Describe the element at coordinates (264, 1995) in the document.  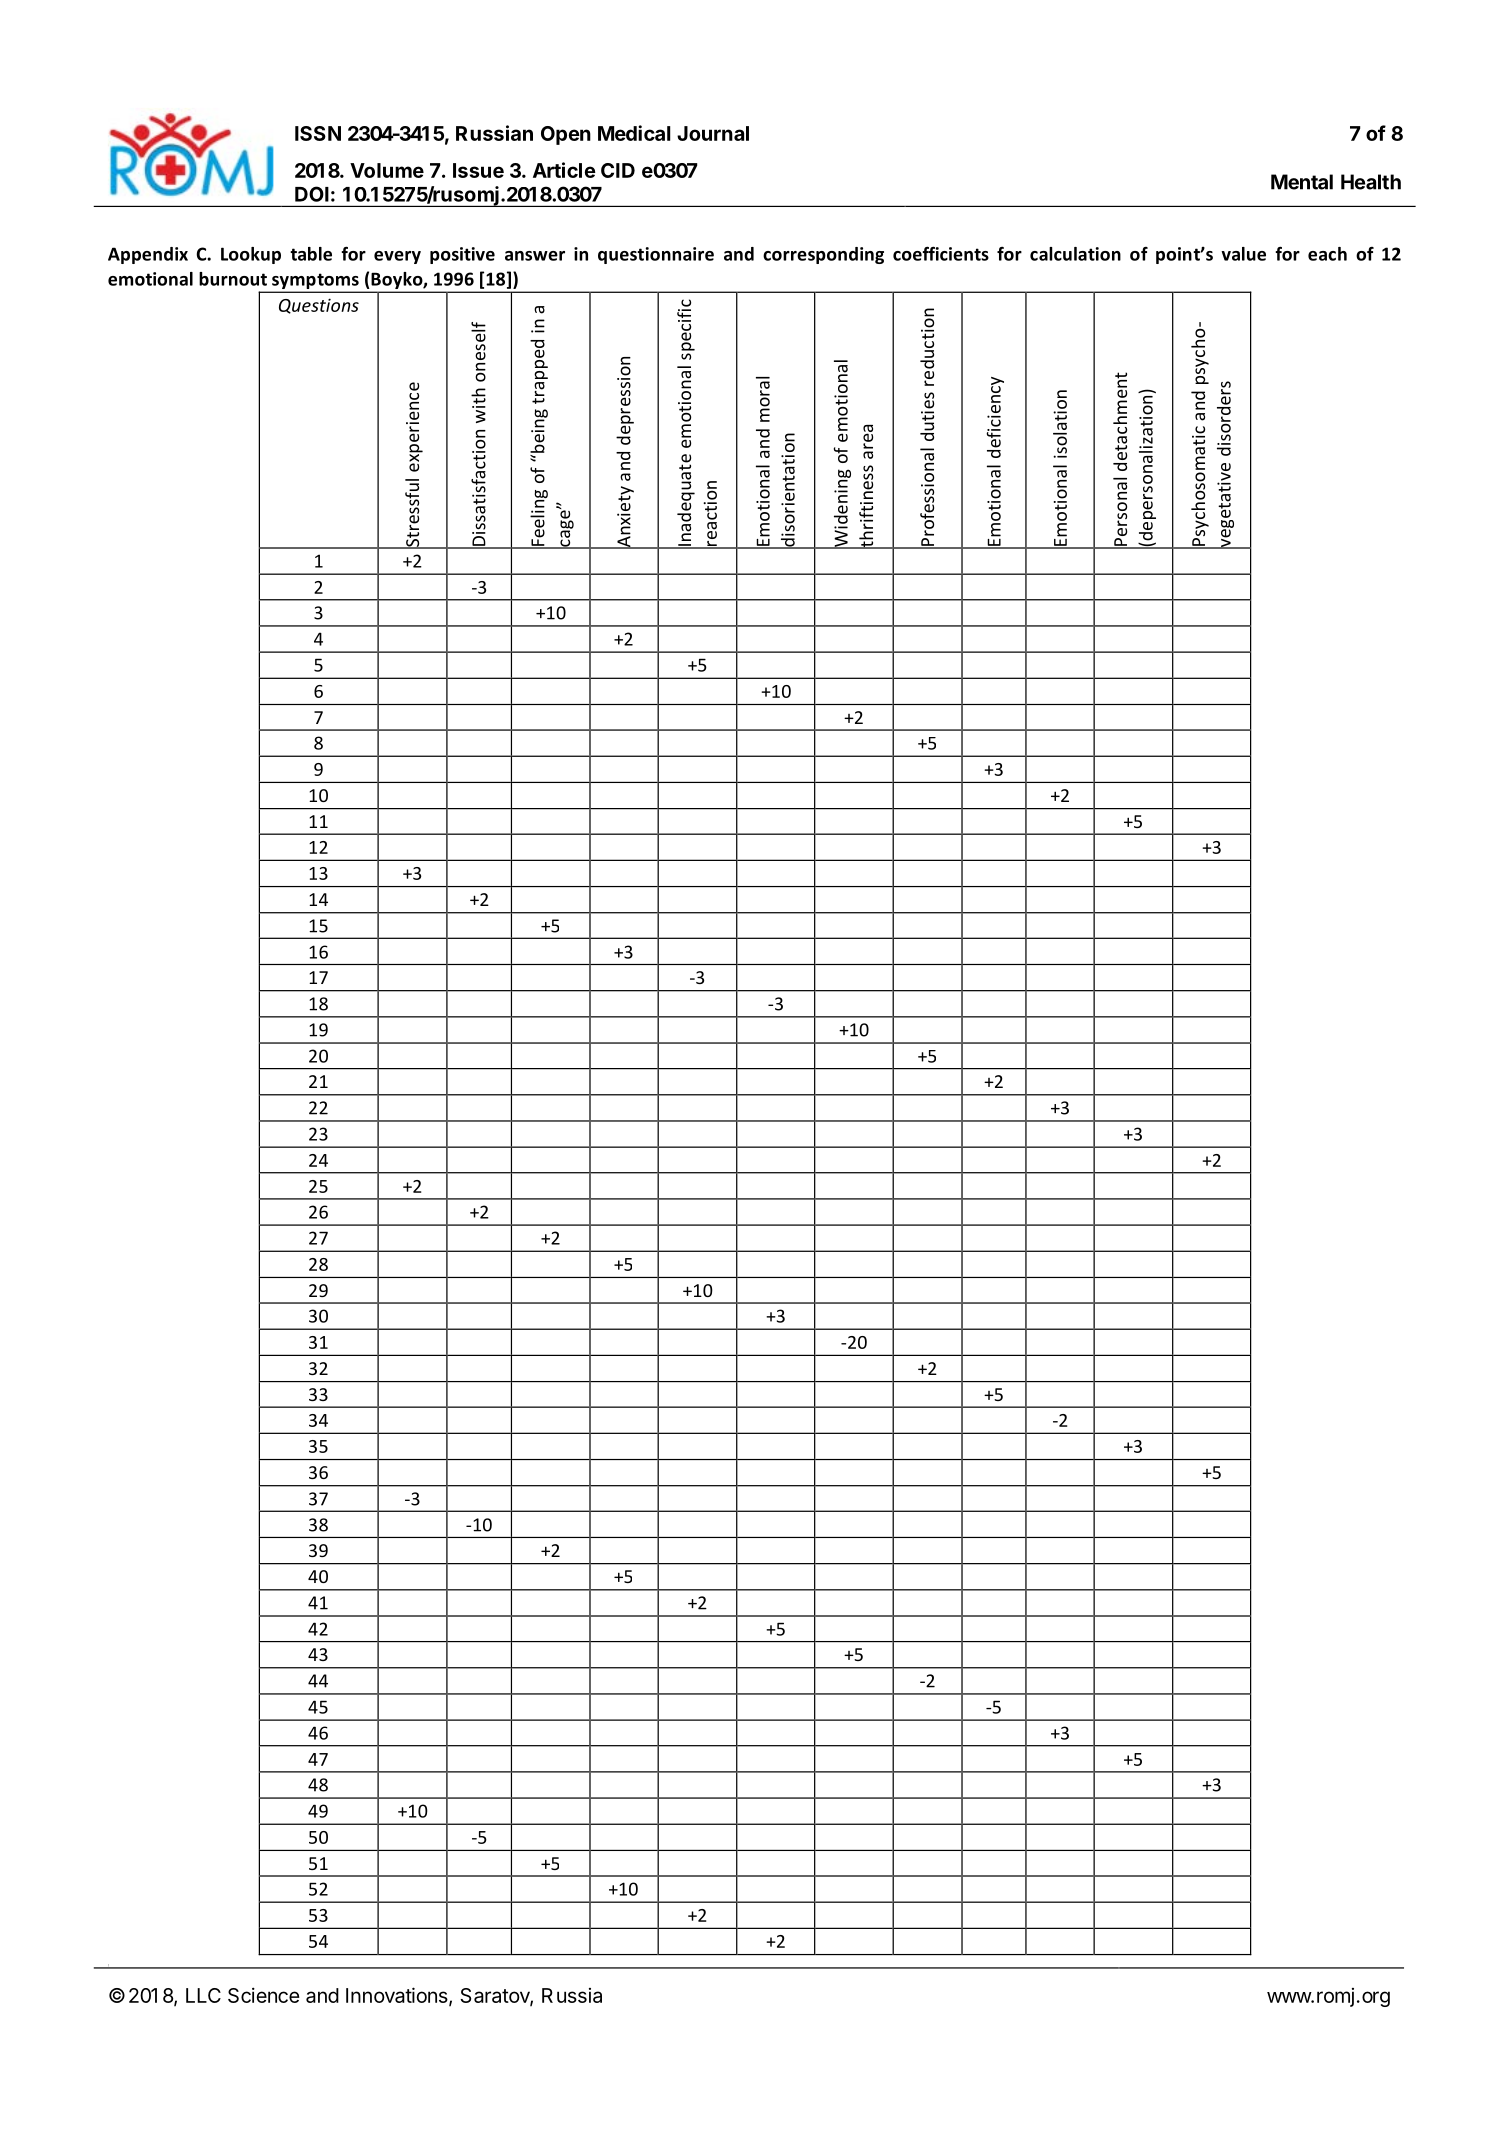
I see `Science` at that location.
